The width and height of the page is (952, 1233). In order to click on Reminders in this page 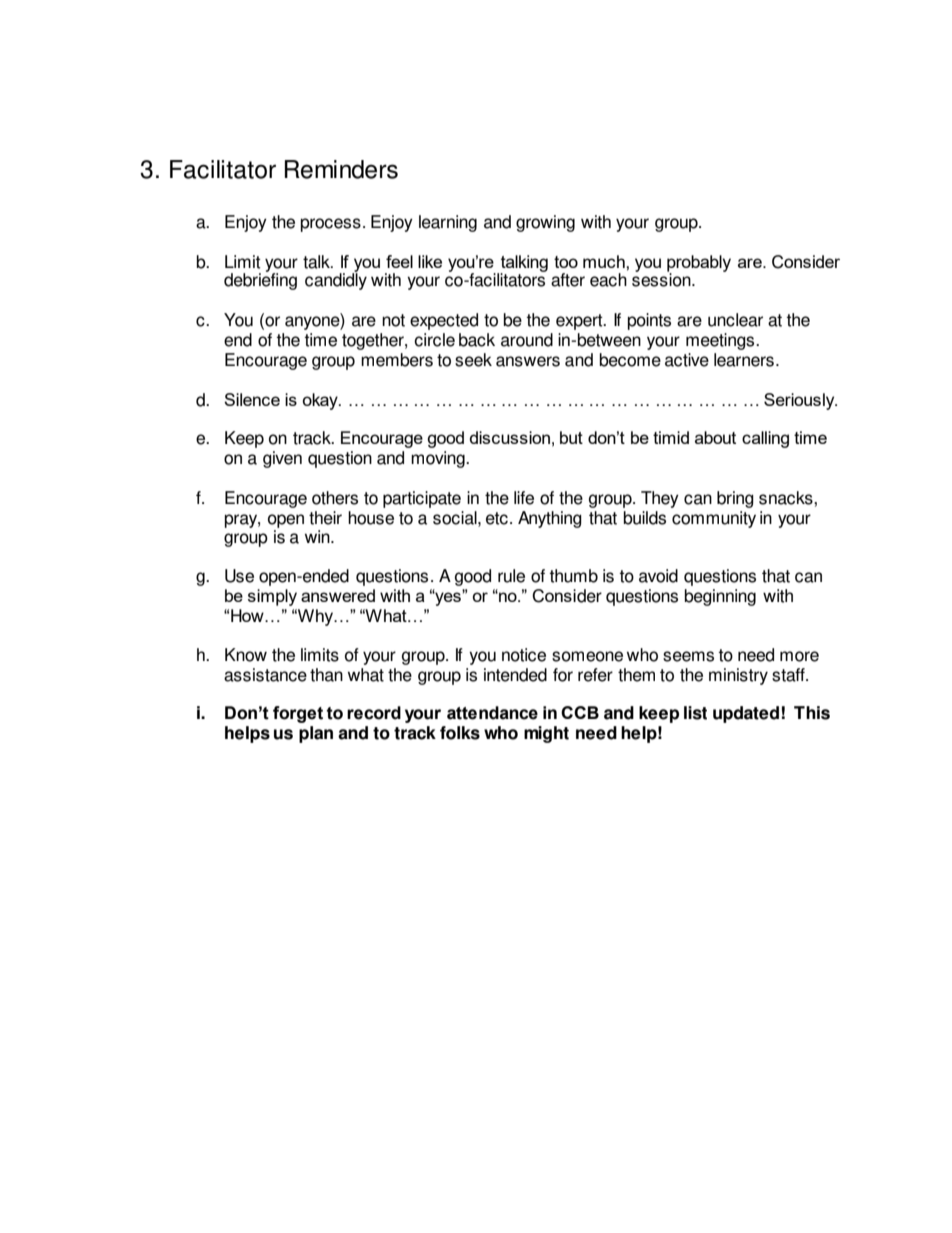, I will do `click(341, 169)`.
